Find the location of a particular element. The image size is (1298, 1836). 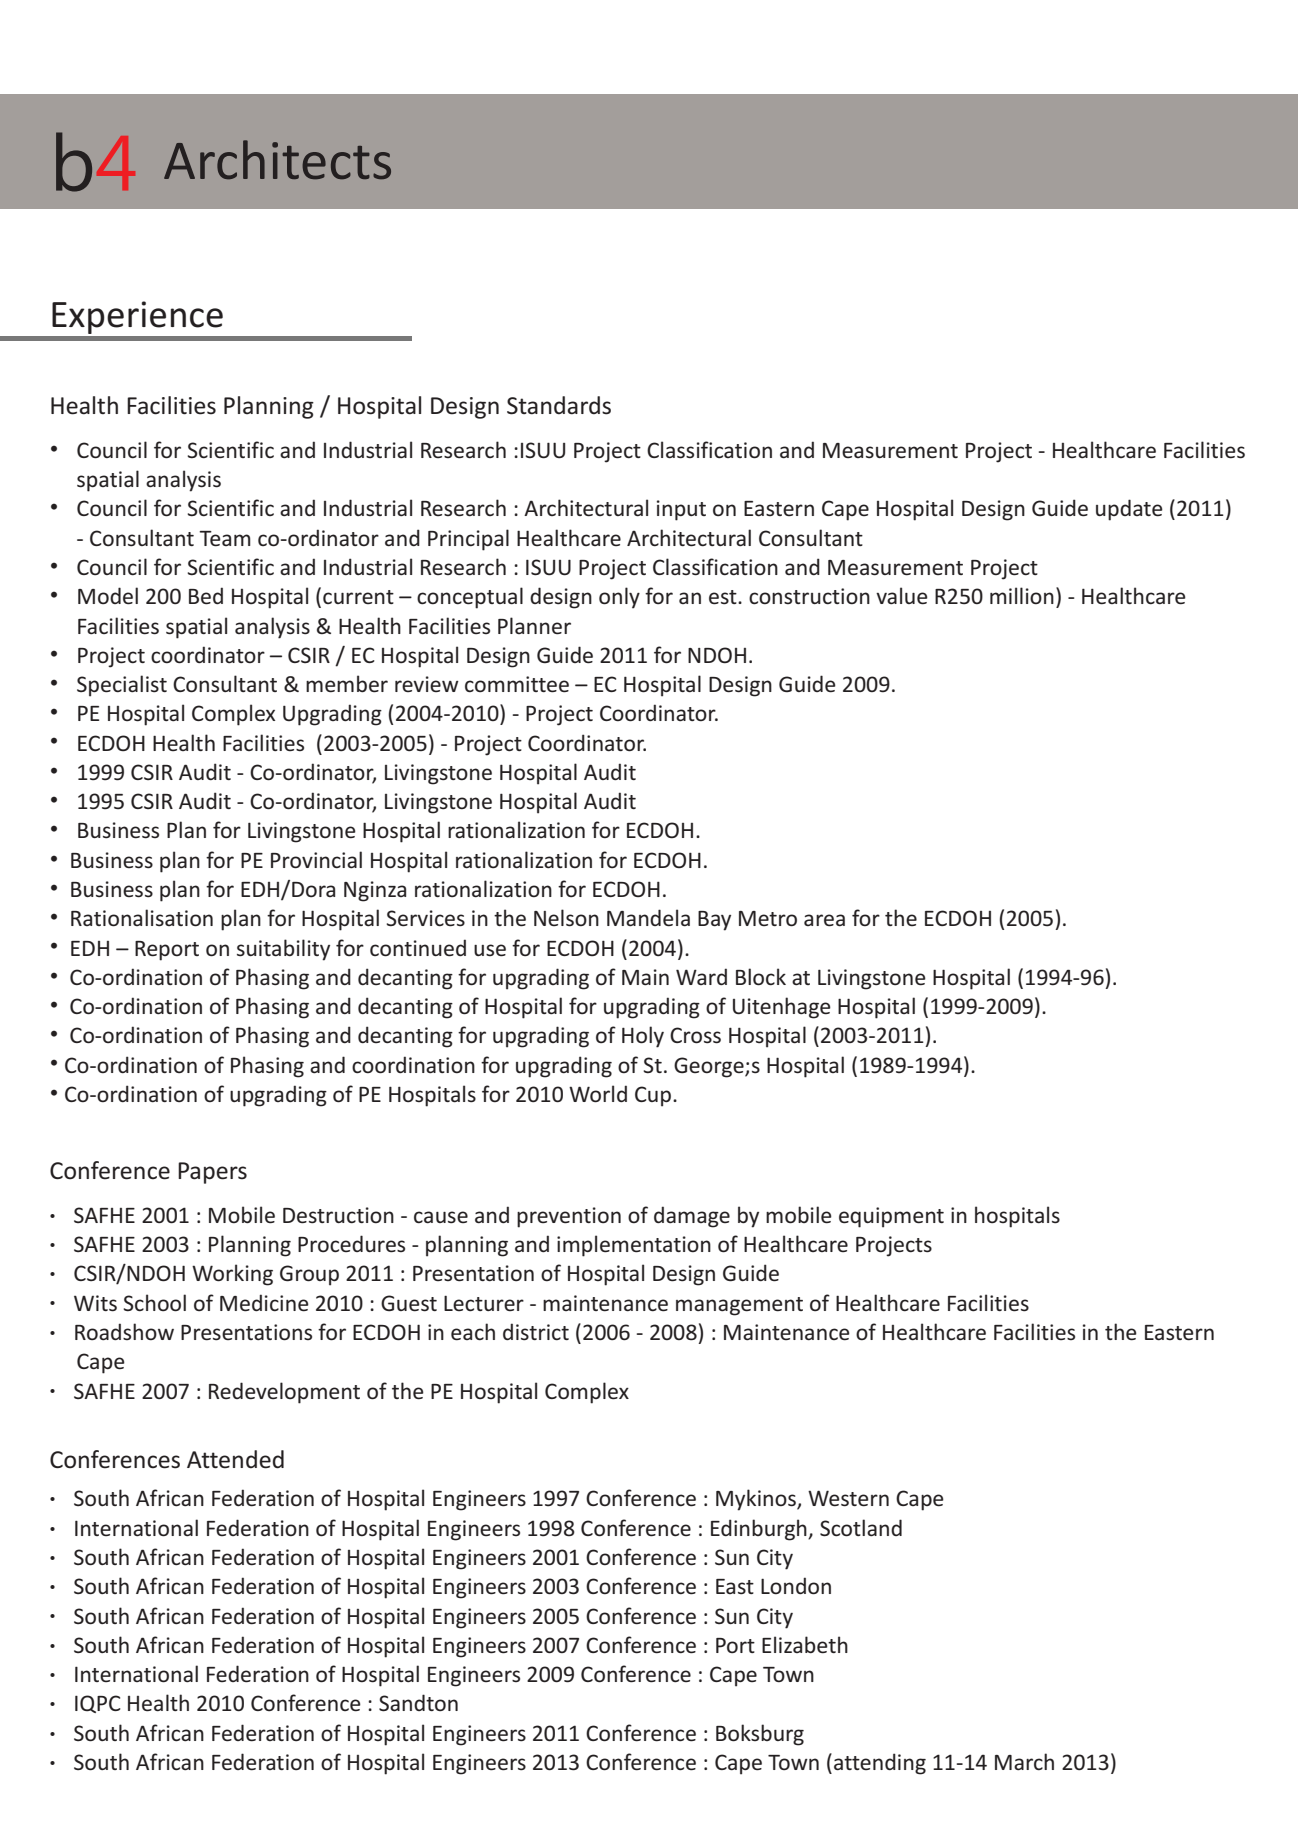

Elizabeth is located at coordinates (805, 1645).
